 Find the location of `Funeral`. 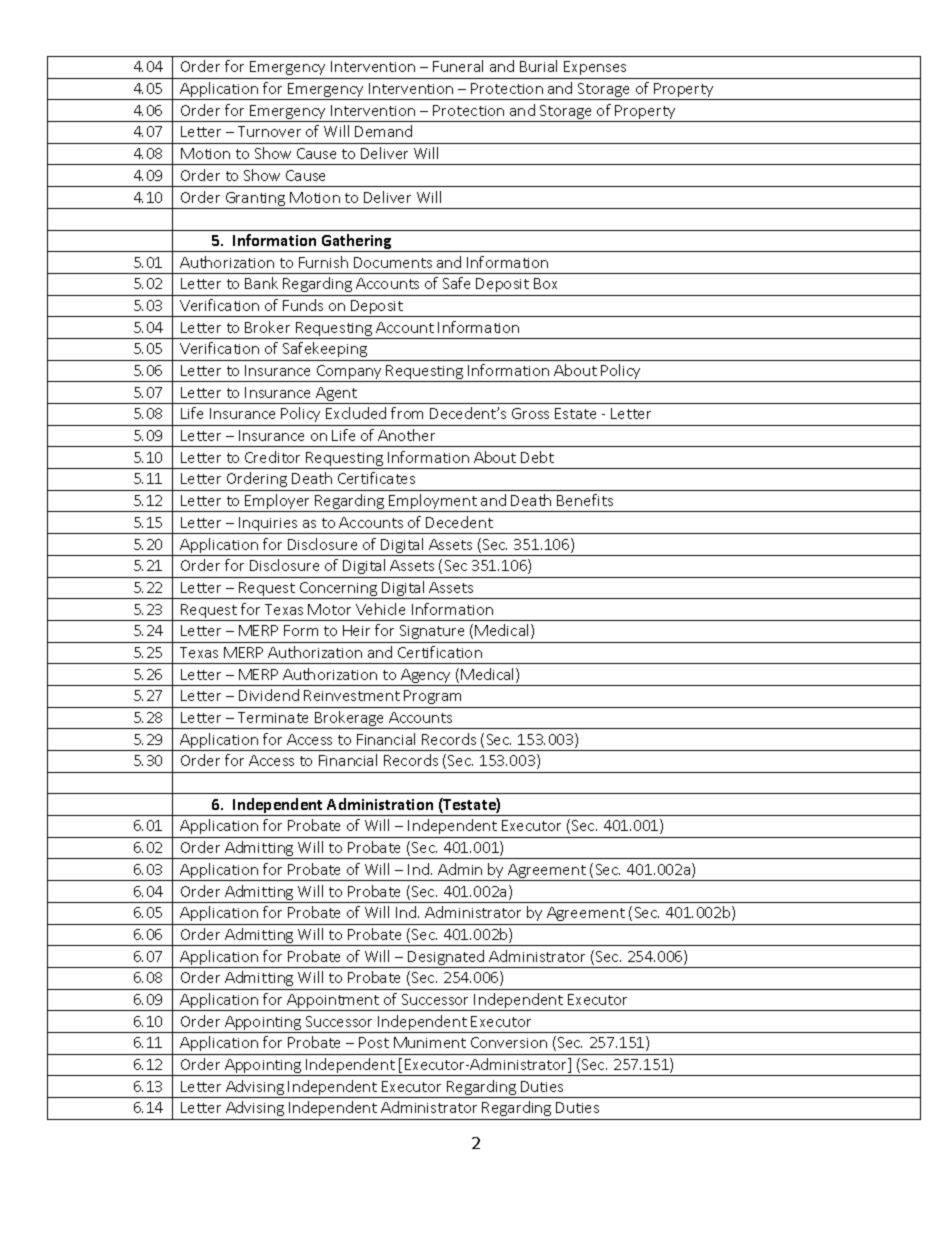

Funeral is located at coordinates (458, 66).
